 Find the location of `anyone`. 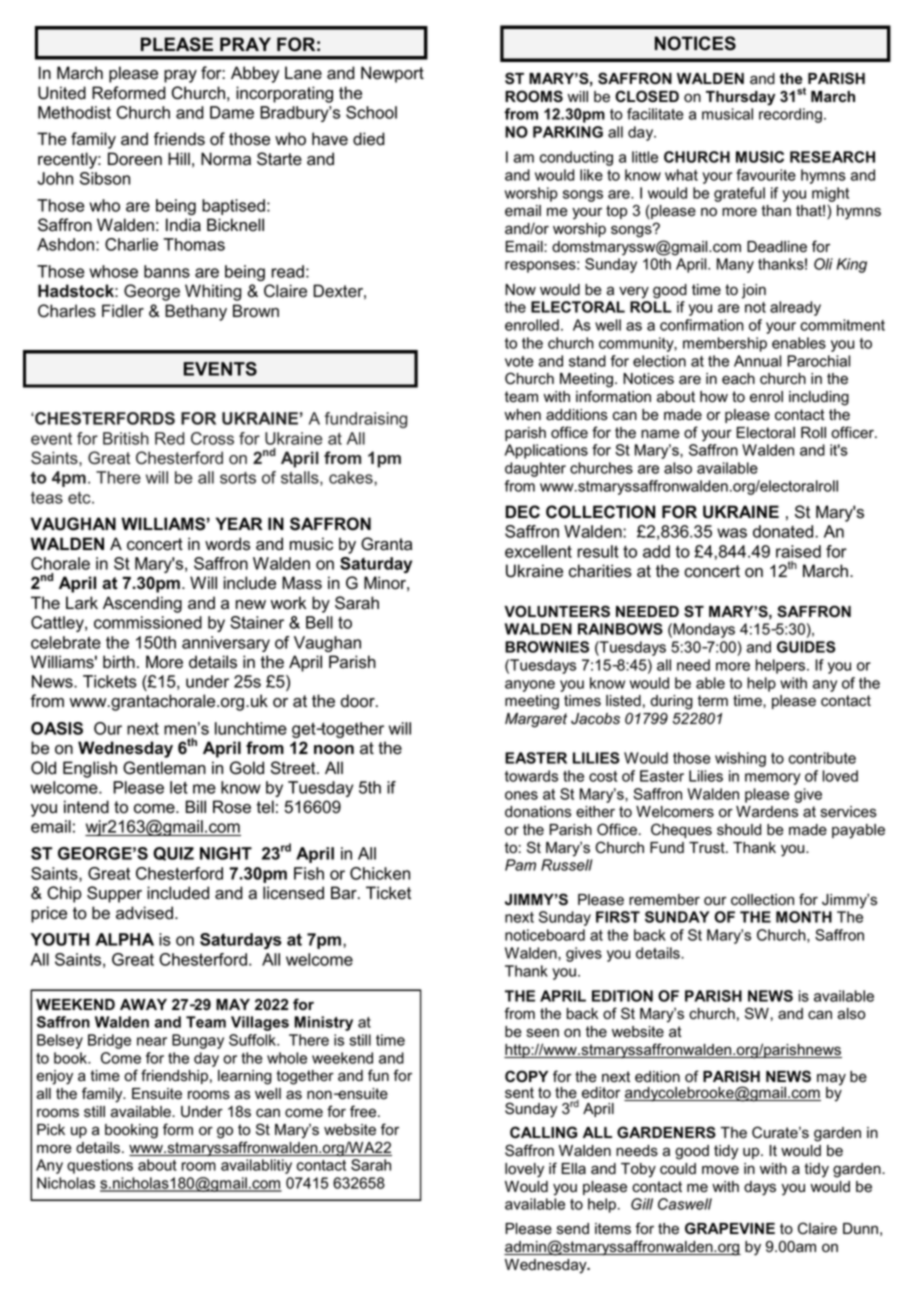

anyone is located at coordinates (530, 686).
